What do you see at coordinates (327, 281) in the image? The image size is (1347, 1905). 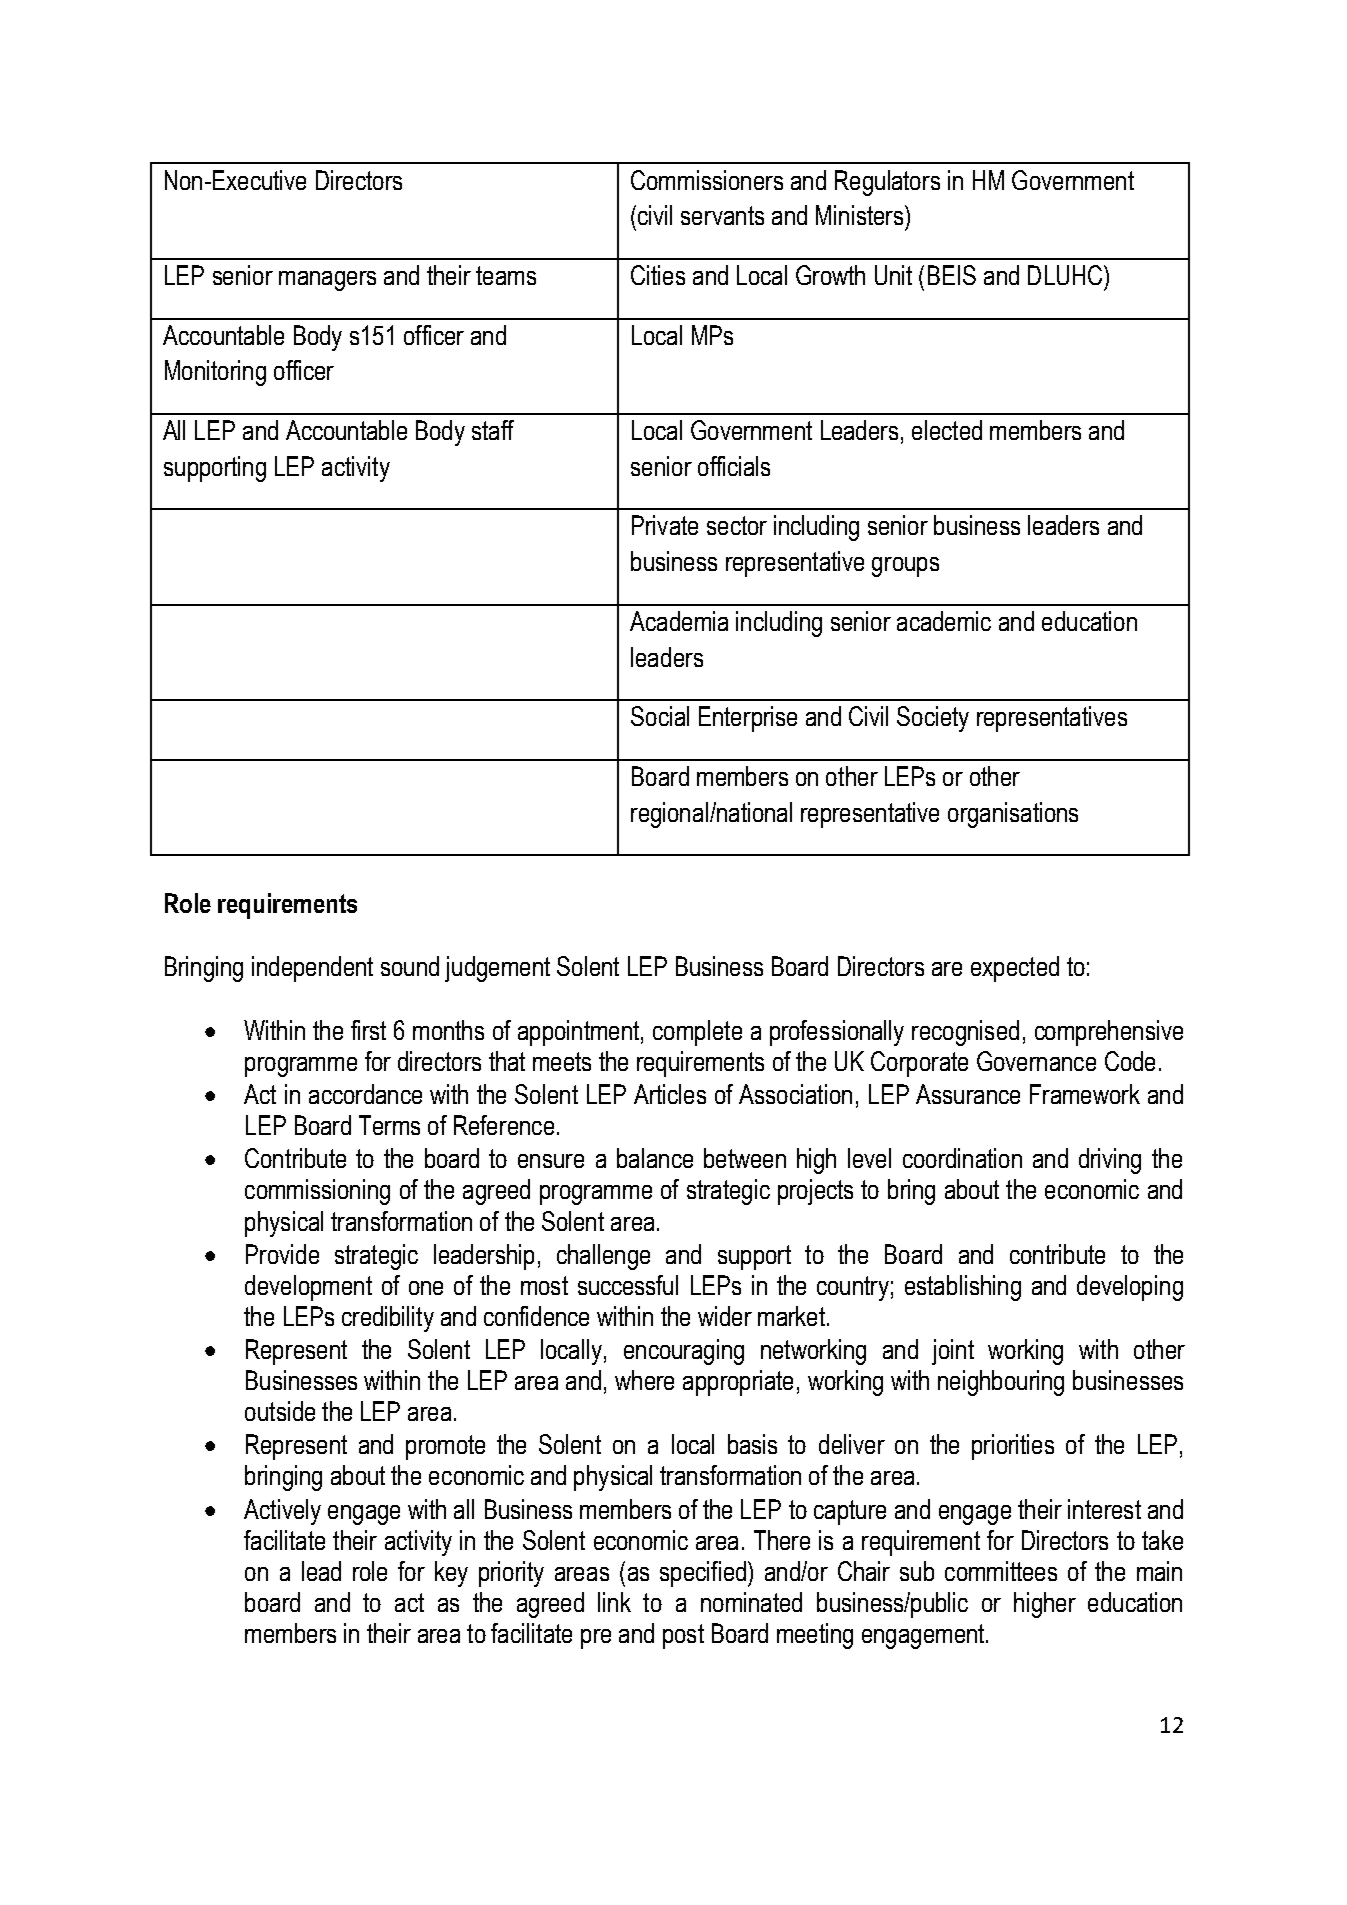 I see `managers` at bounding box center [327, 281].
